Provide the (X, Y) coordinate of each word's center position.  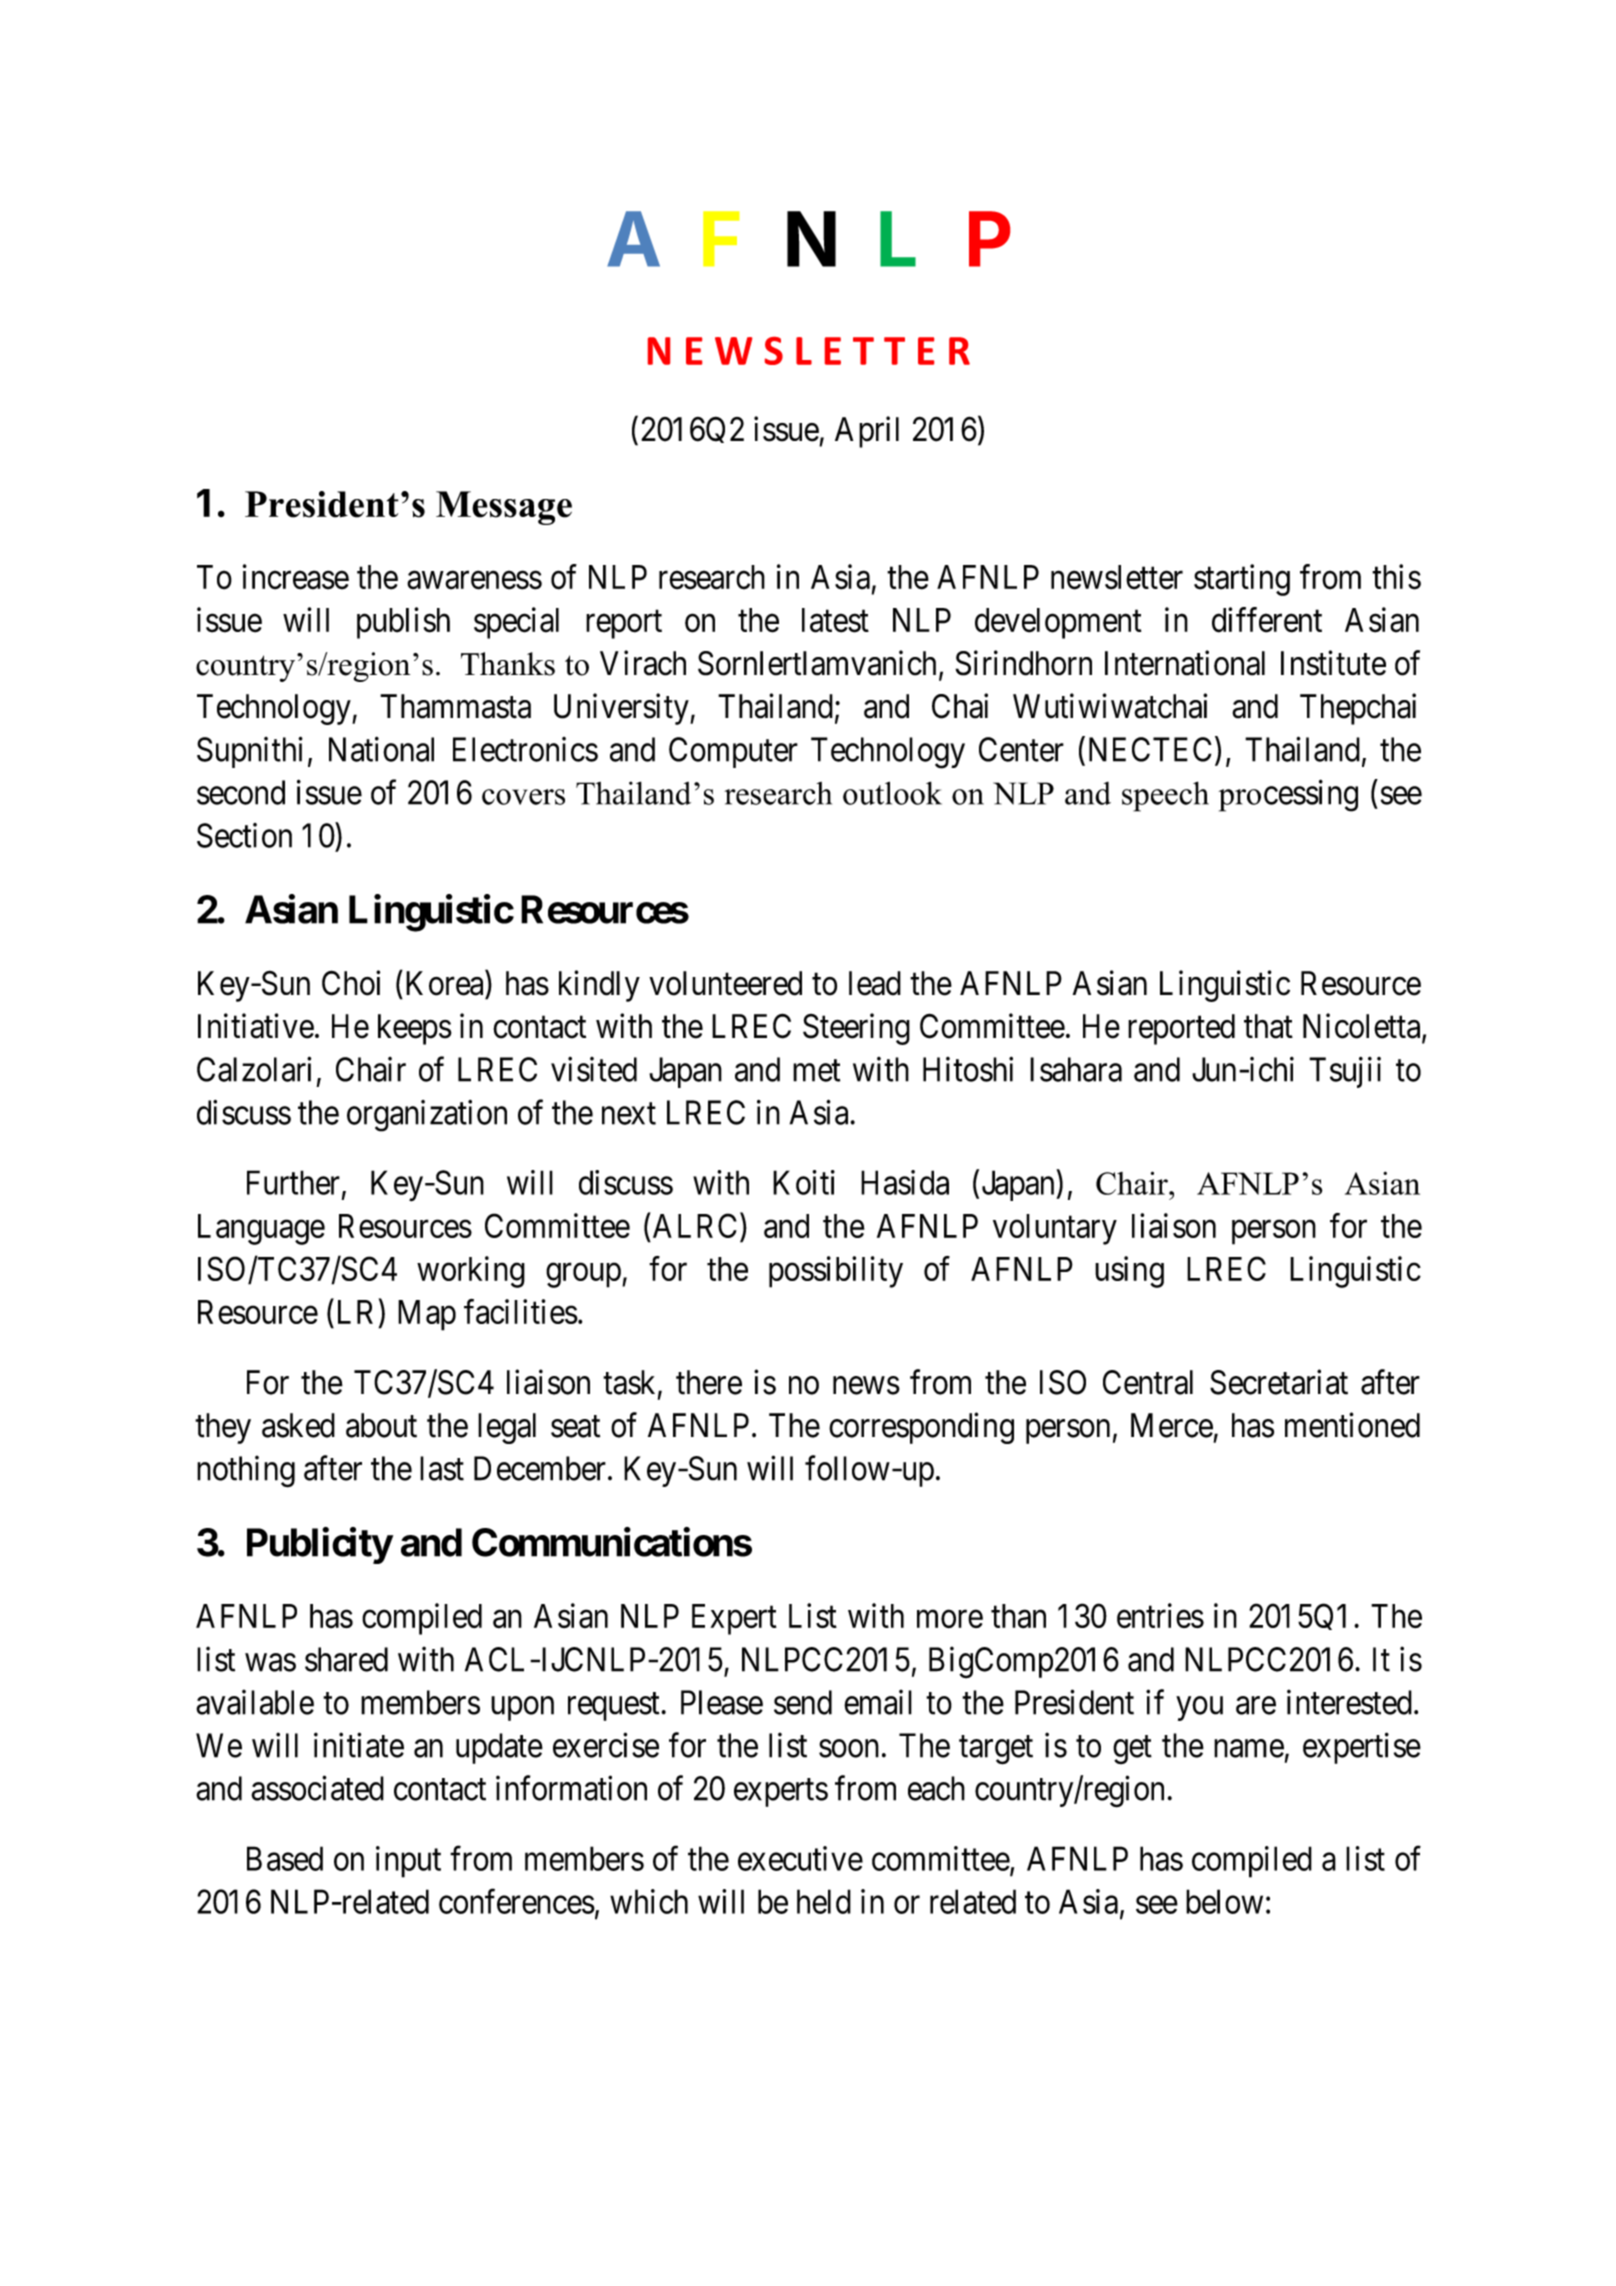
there (709, 1382)
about (381, 1425)
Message (504, 508)
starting (1242, 580)
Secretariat (1279, 1382)
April (867, 432)
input (408, 1862)
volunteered (725, 983)
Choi (351, 983)
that (1268, 1026)
